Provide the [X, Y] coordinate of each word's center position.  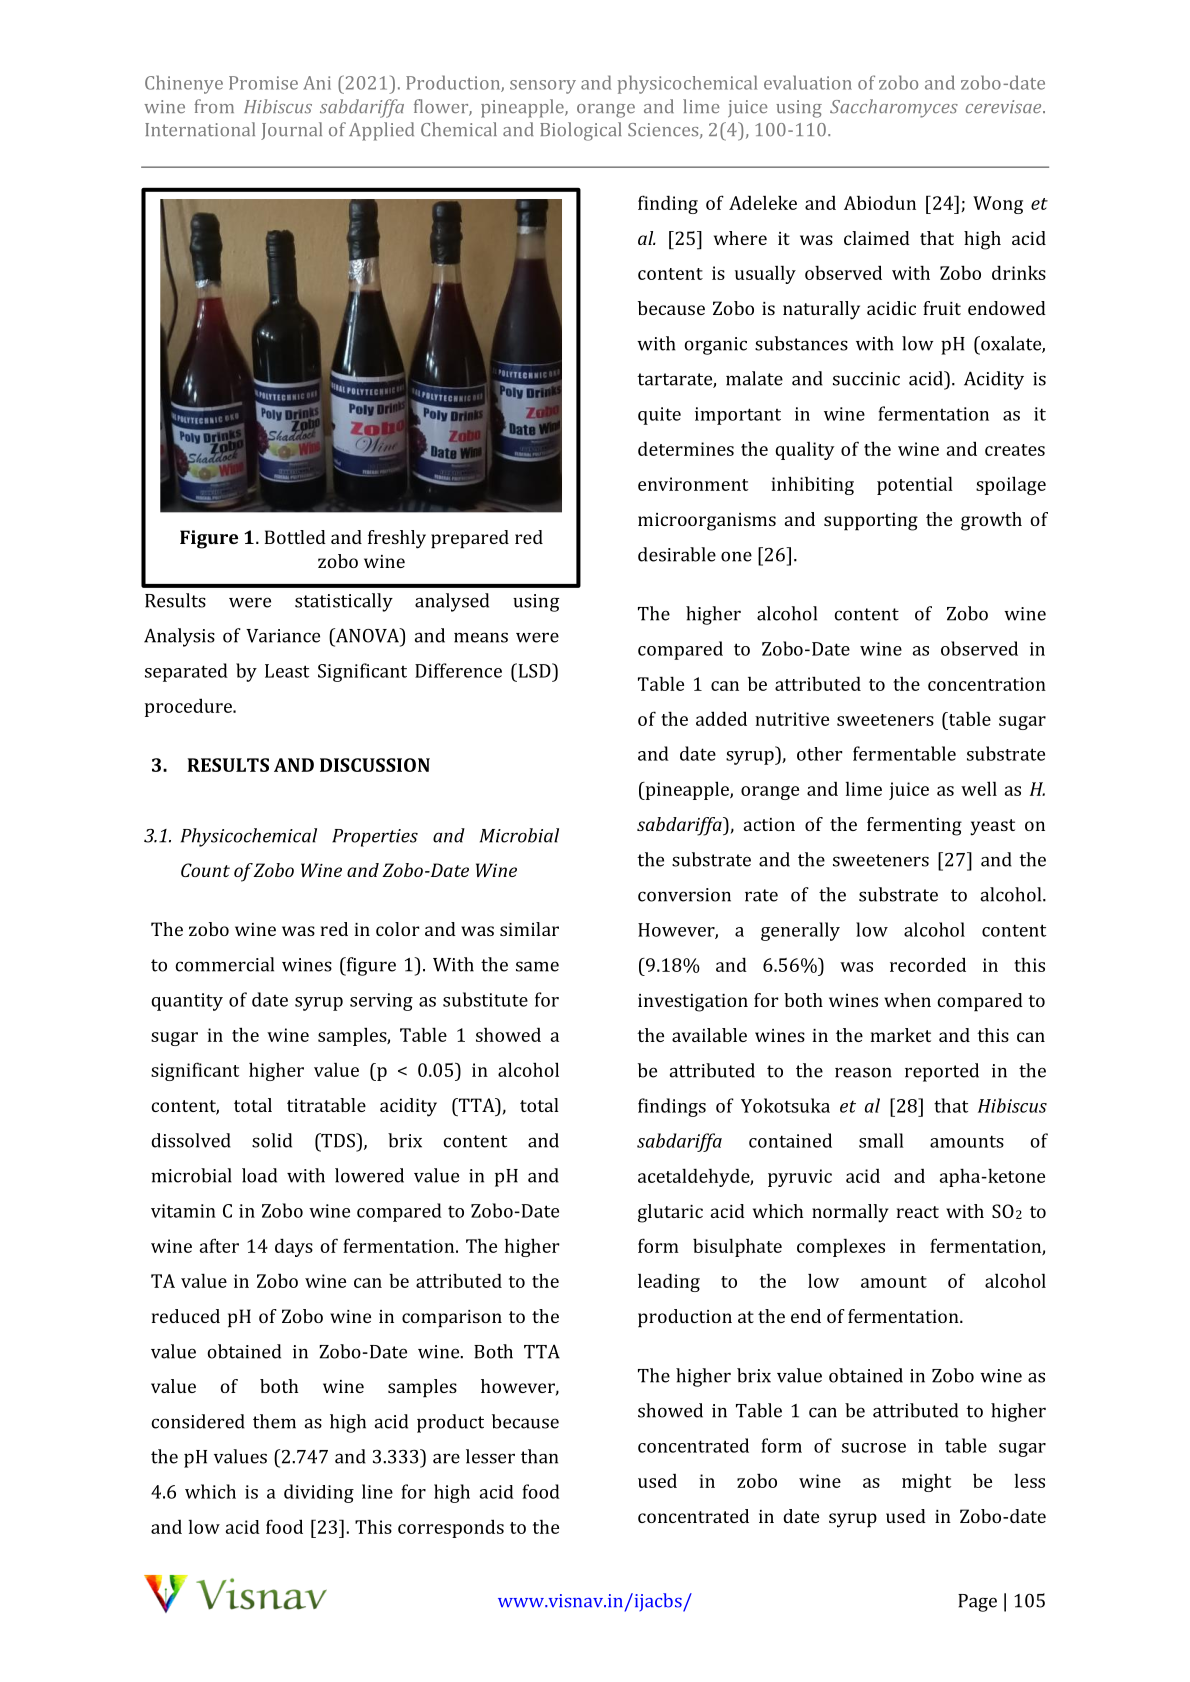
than [539, 1456]
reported [942, 1072]
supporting [871, 522]
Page [977, 1603]
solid [272, 1140]
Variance [283, 636]
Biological [580, 131]
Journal [291, 131]
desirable [677, 554]
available [709, 1035]
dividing [319, 1493]
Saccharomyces [894, 108]
